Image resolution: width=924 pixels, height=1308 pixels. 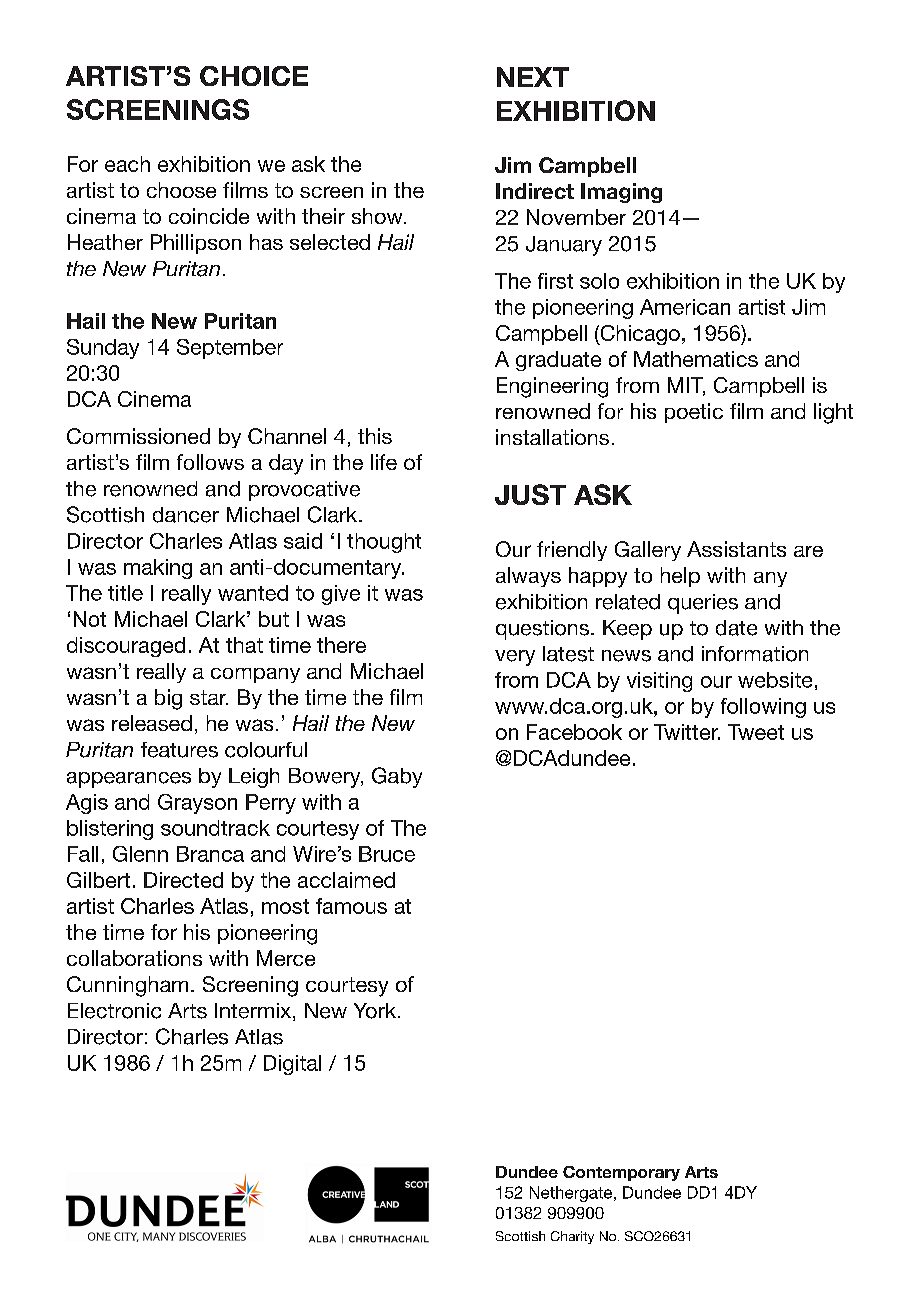 I want to click on Tweet, so click(x=756, y=732).
